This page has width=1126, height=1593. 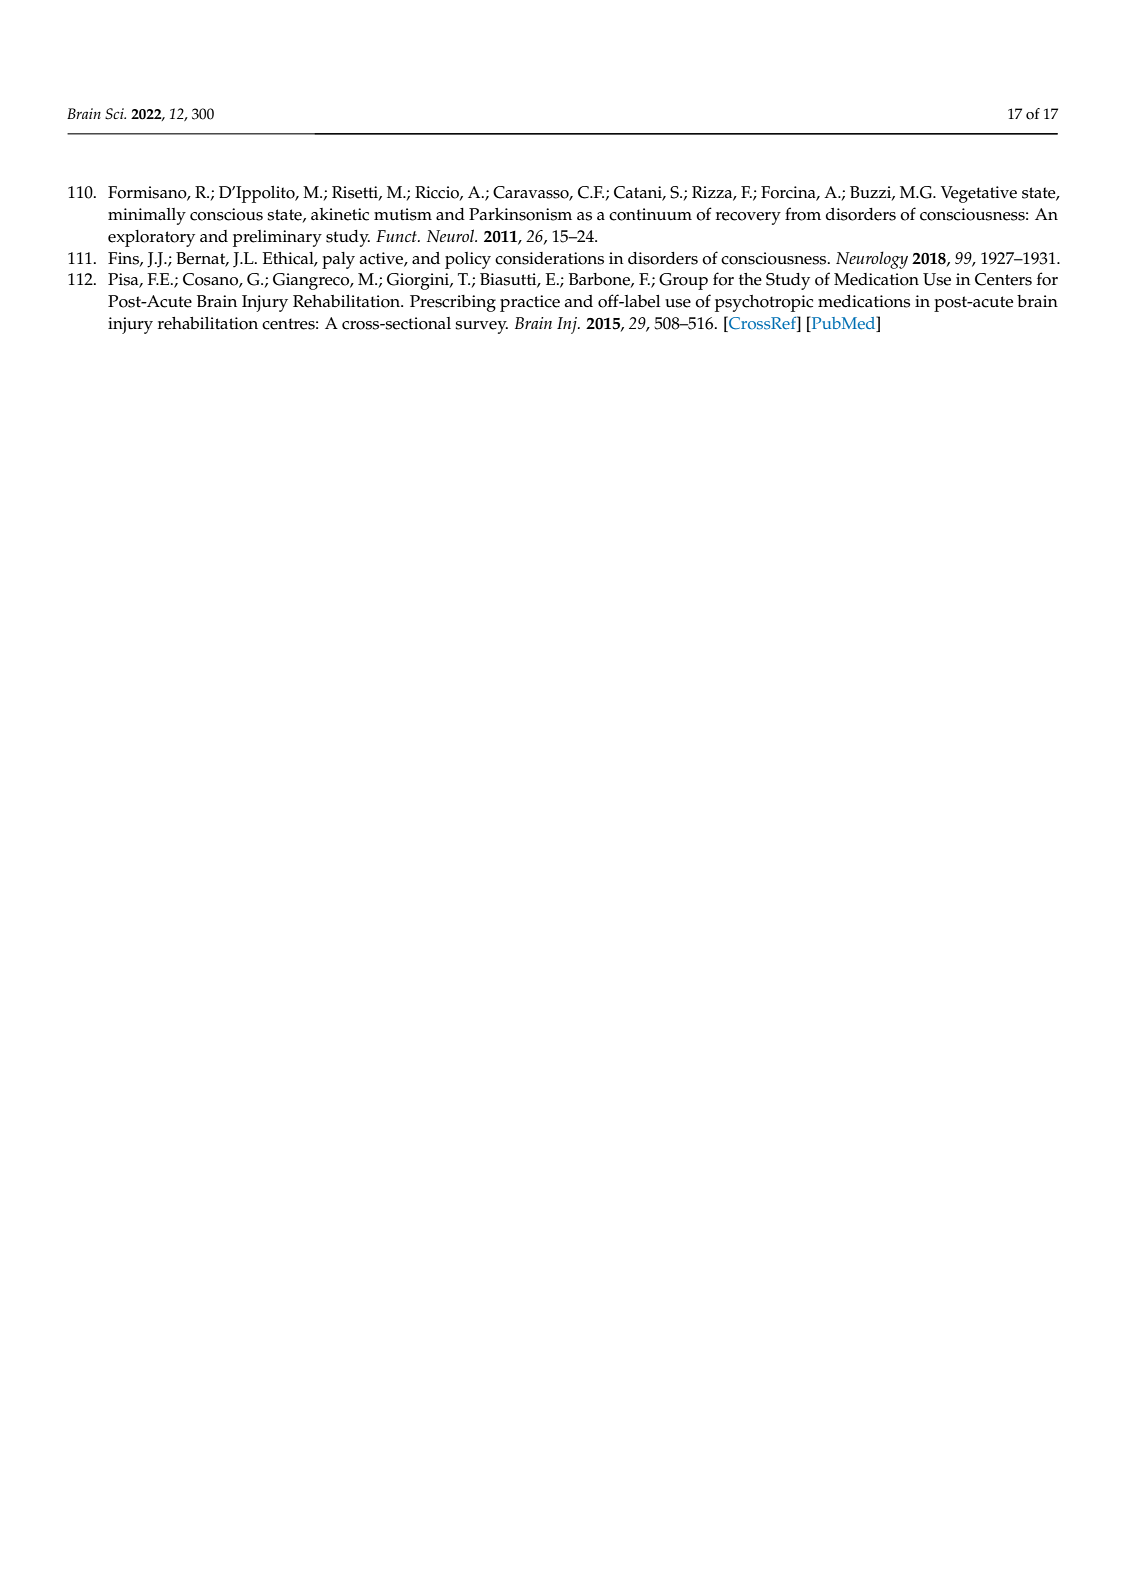 I want to click on considerations, so click(x=549, y=258).
